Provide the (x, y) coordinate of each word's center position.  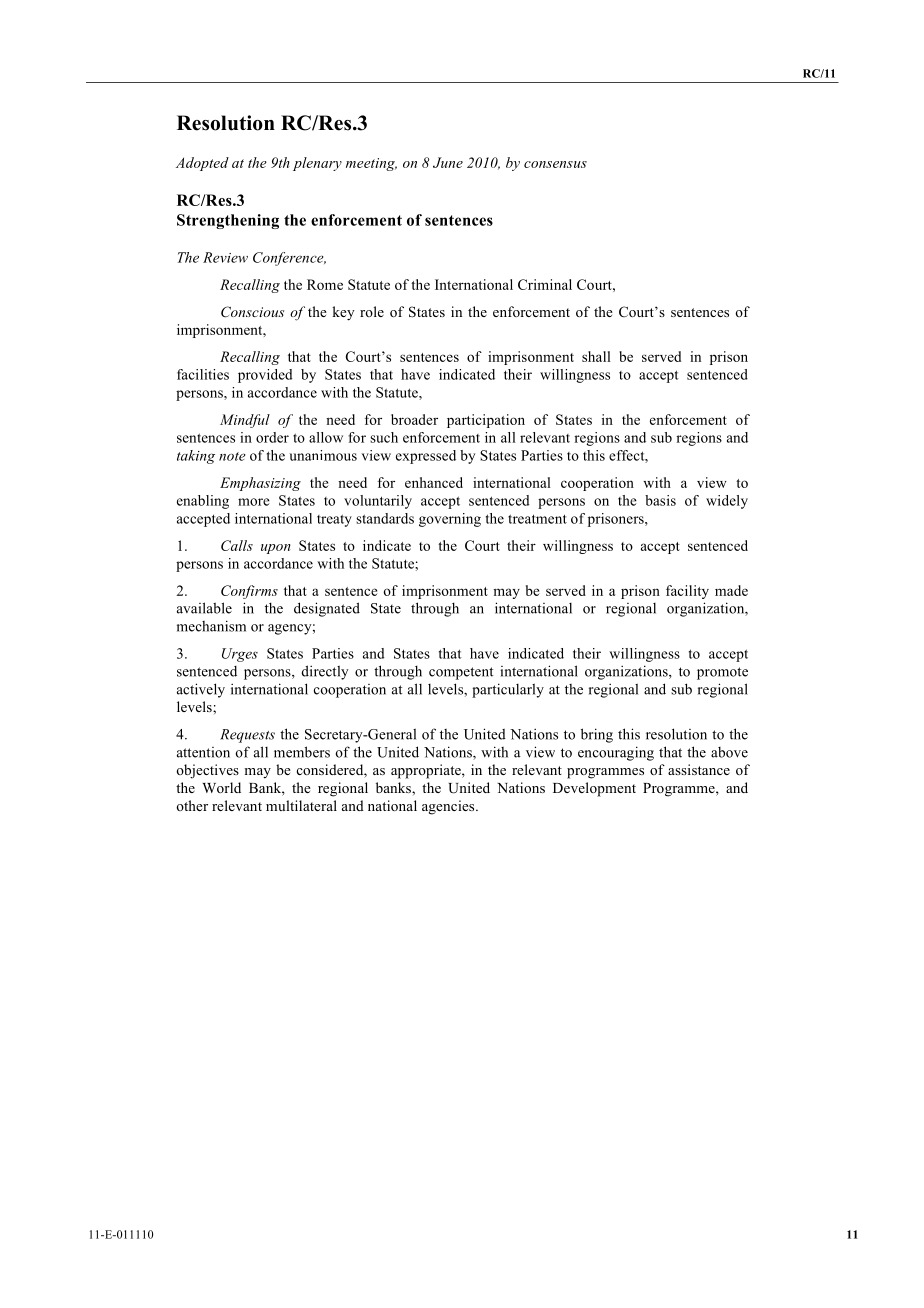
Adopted (202, 164)
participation (486, 421)
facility (687, 592)
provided (265, 376)
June (448, 162)
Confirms (249, 592)
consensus (555, 164)
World (221, 787)
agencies (449, 807)
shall (596, 356)
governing (450, 520)
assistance (699, 769)
